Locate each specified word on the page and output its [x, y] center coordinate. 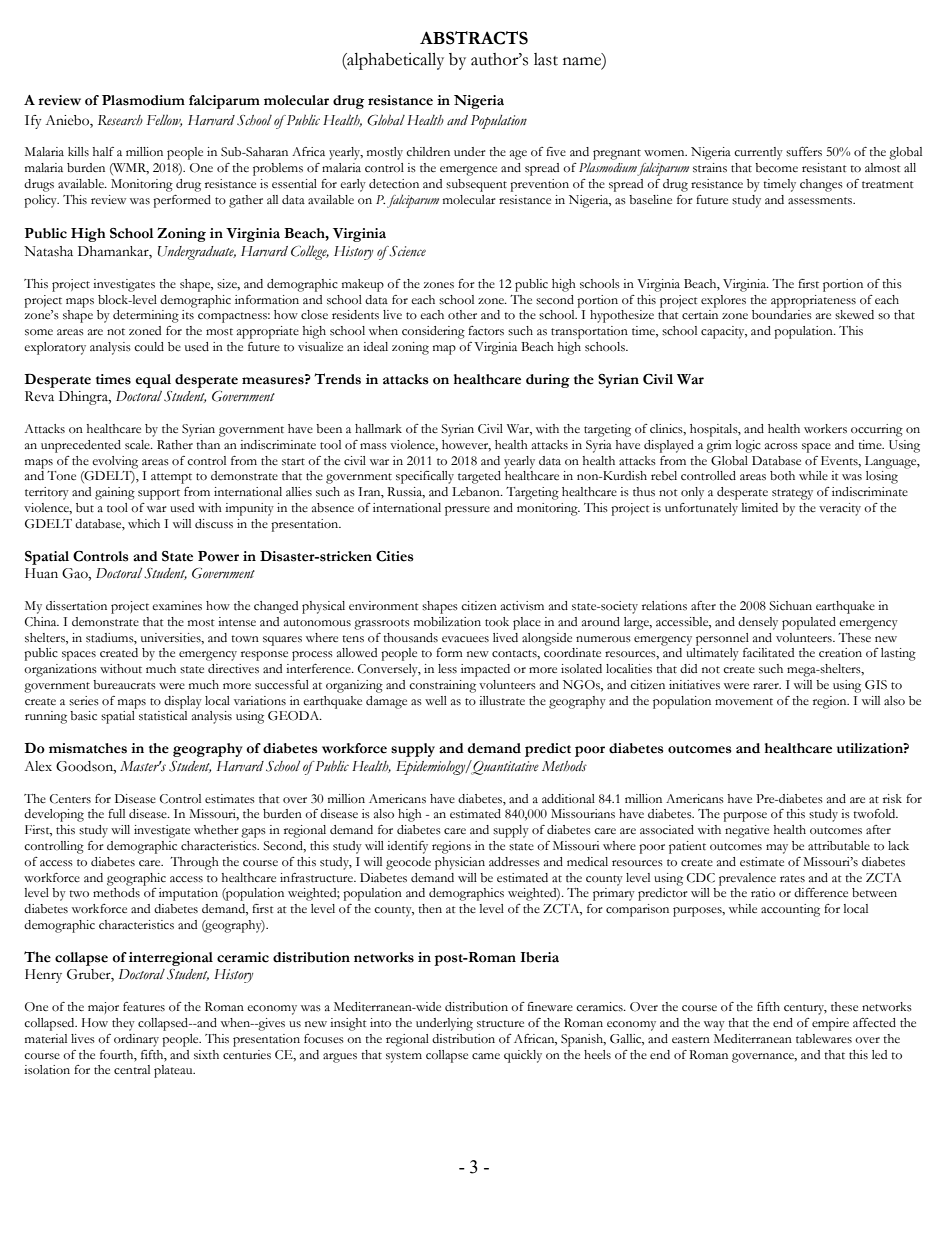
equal [153, 381]
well [436, 700]
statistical [163, 716]
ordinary [136, 1040]
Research [120, 120]
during [548, 381]
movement [744, 702]
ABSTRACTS [474, 38]
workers [825, 429]
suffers [804, 152]
